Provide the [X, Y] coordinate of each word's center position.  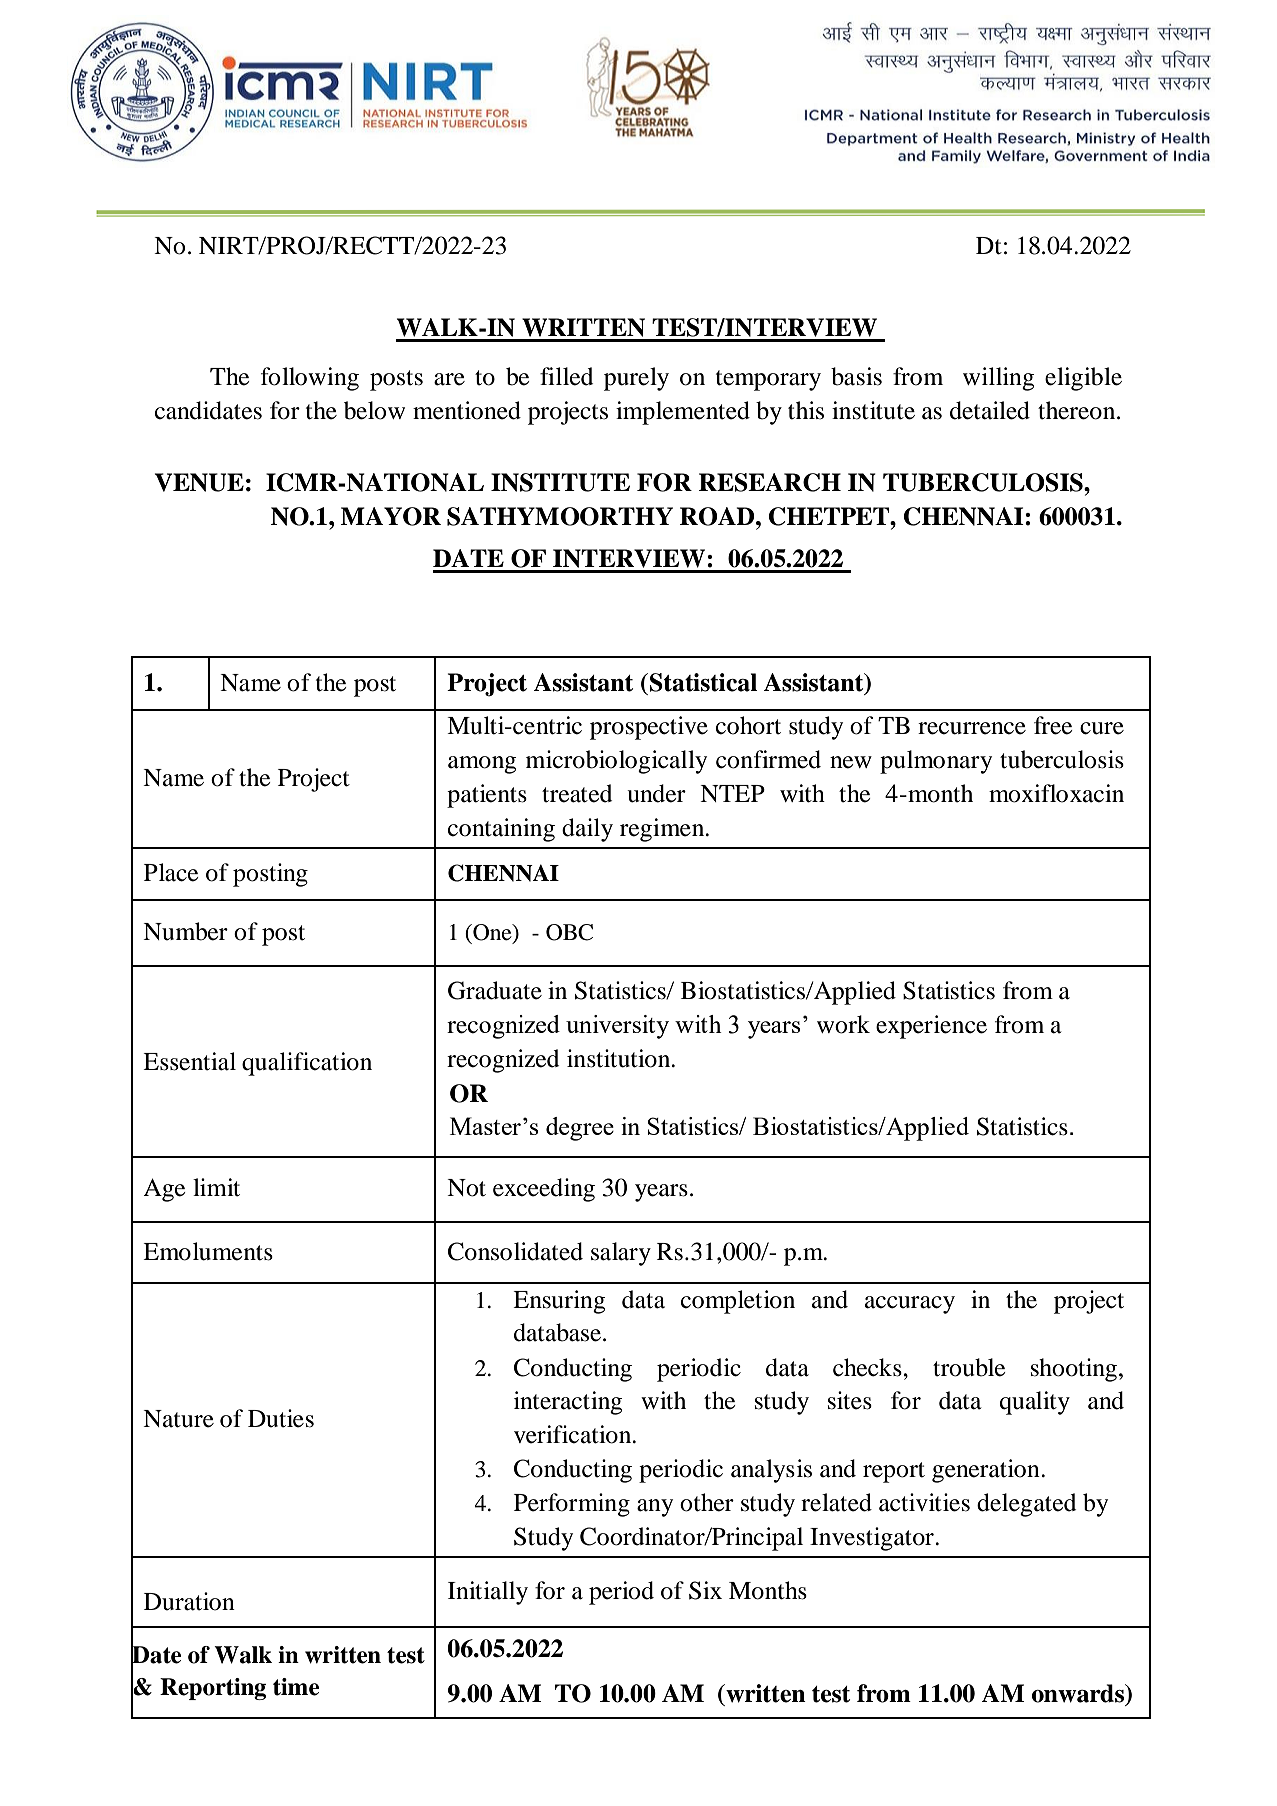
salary [621, 1254]
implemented [683, 413]
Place [171, 872]
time [296, 1687]
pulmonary [936, 762]
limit [216, 1187]
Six [705, 1590]
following [310, 379]
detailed [990, 410]
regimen [663, 830]
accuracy [910, 1305]
